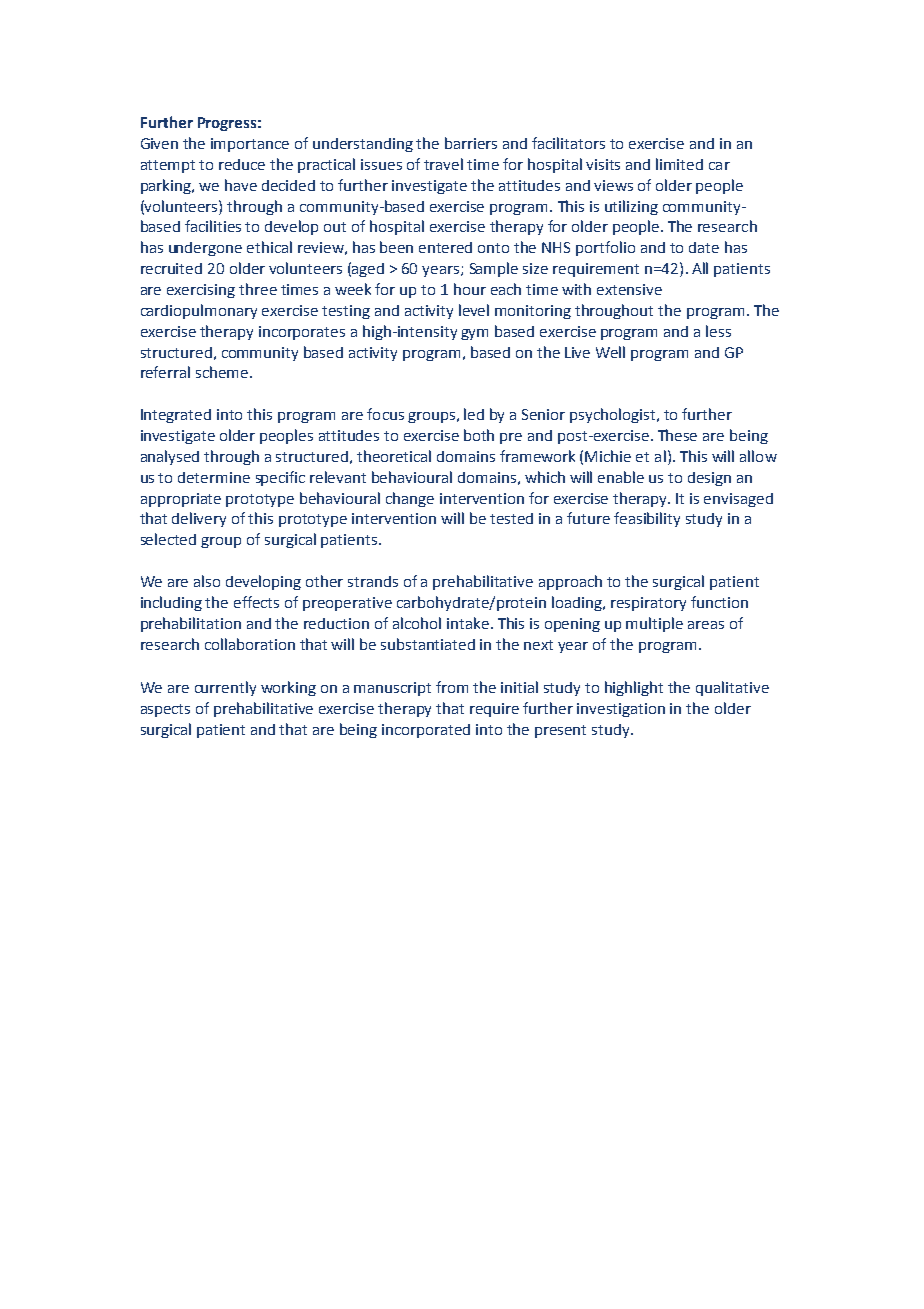 This screenshot has width=924, height=1309. Describe the element at coordinates (225, 688) in the screenshot. I see `currently` at that location.
